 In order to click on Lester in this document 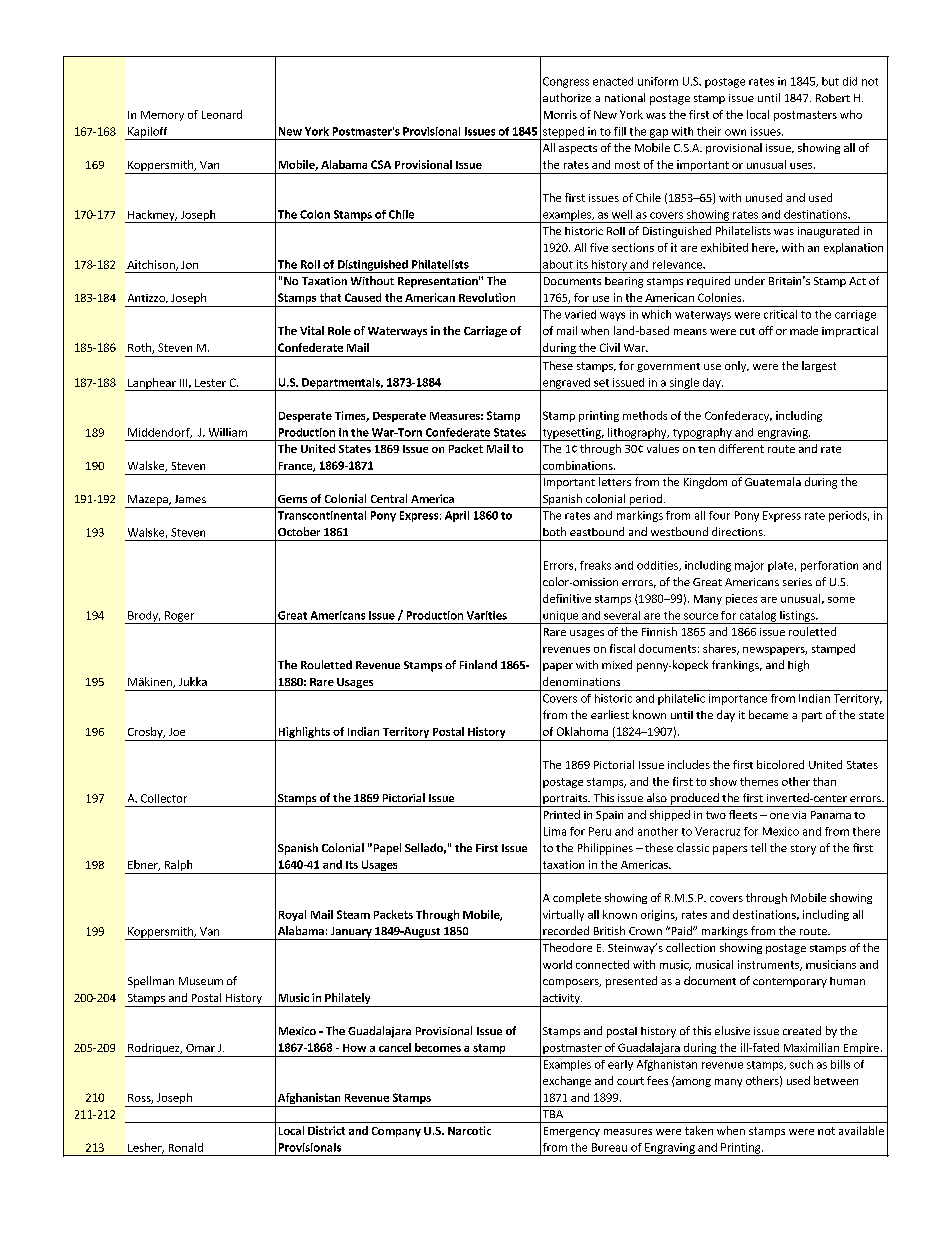, I will do `click(210, 383)`.
